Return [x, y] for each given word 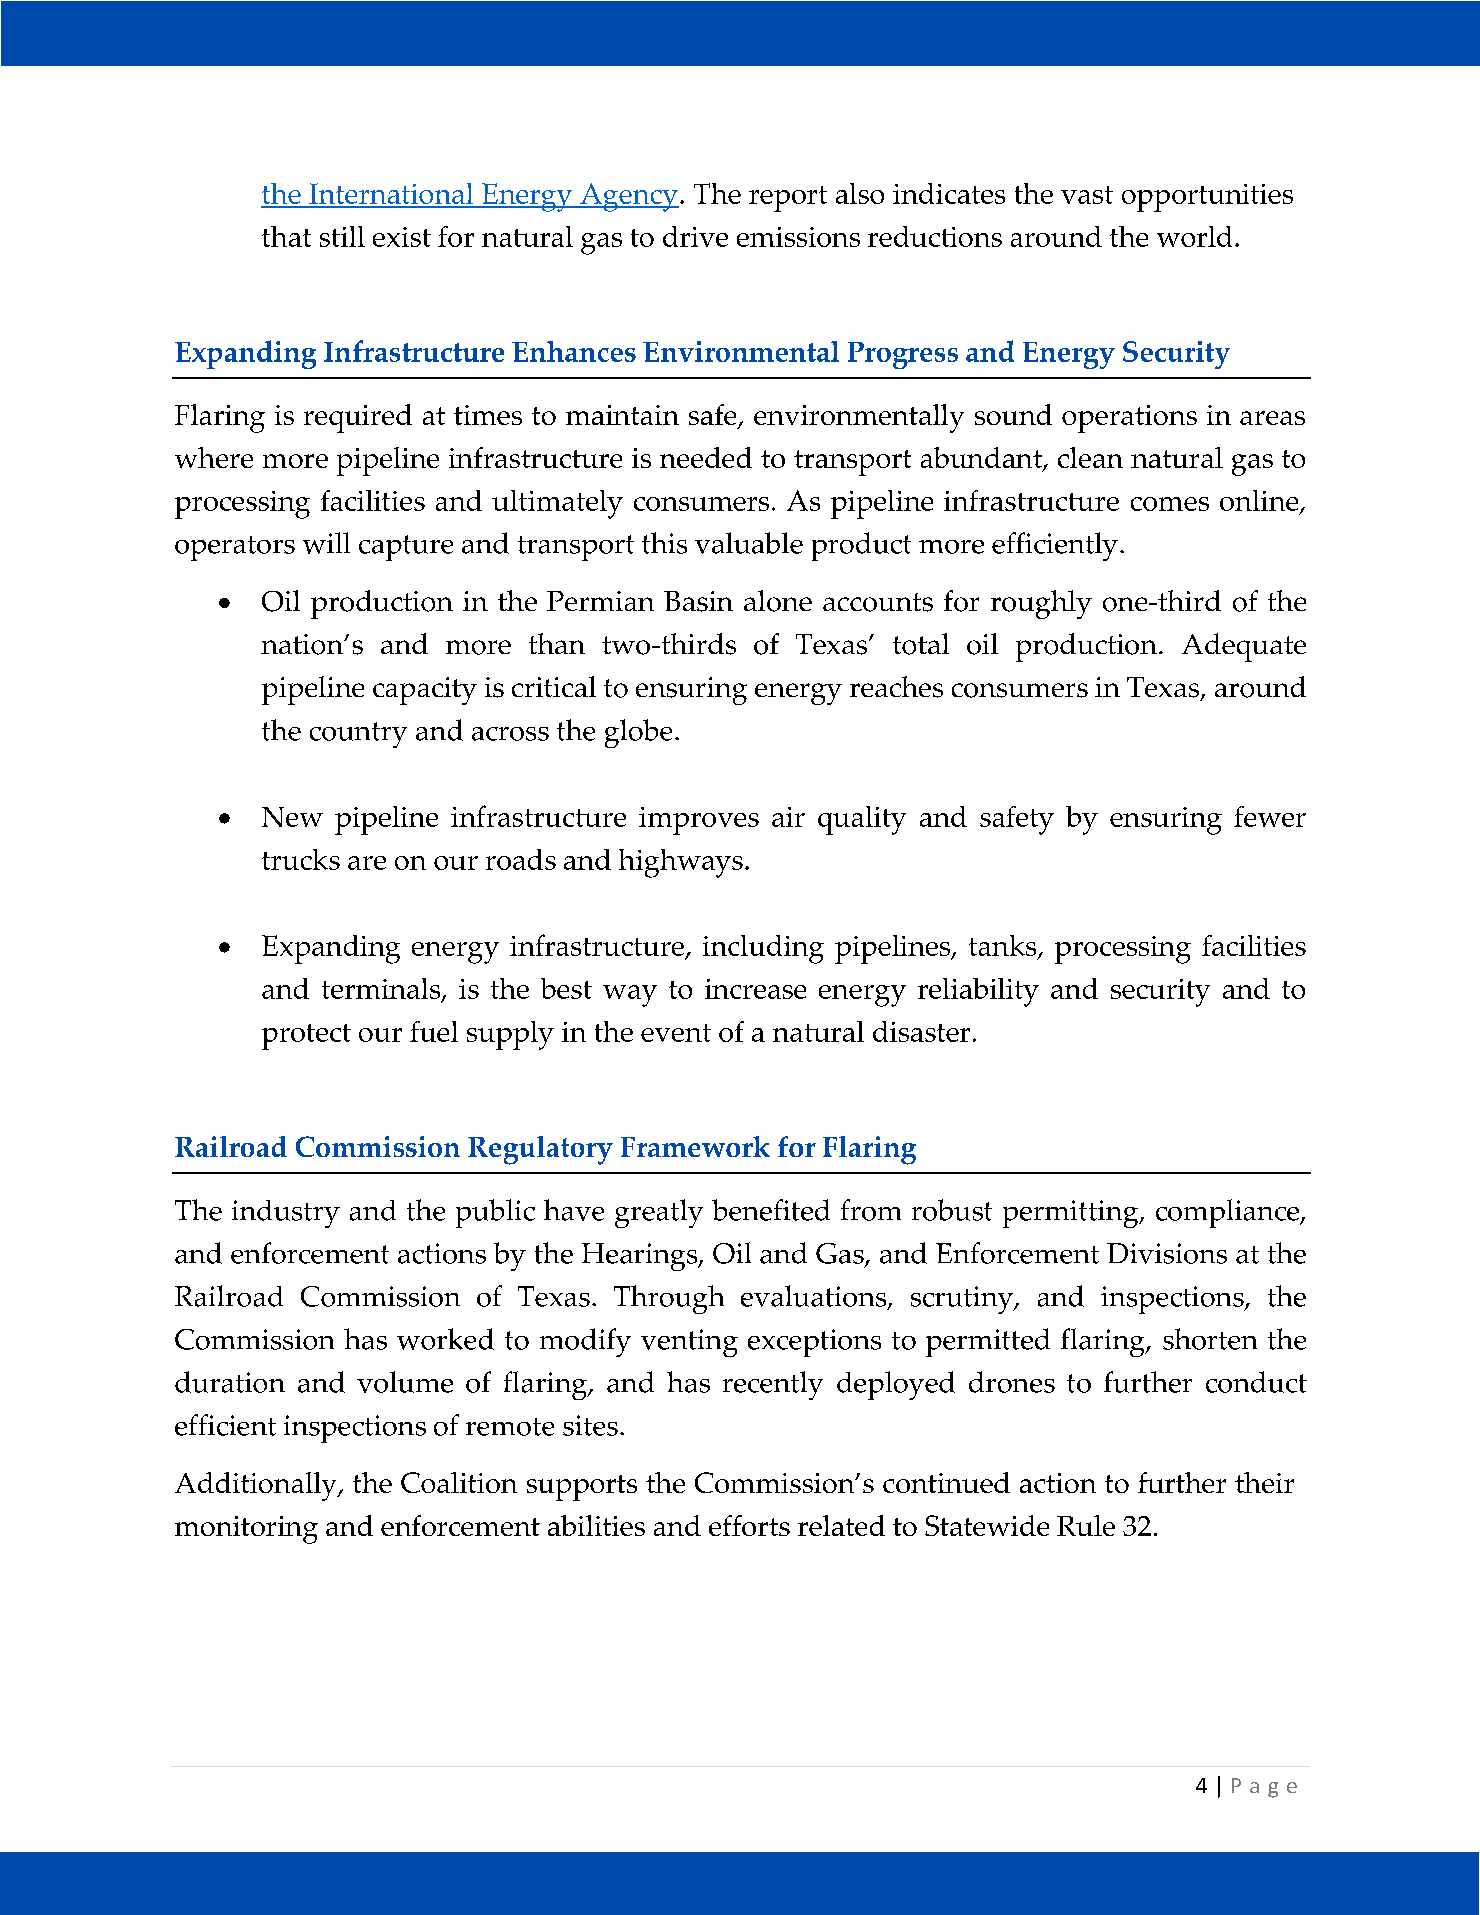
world [1194, 236]
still [342, 236]
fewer [1270, 816]
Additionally [257, 1486]
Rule [1086, 1525]
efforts [749, 1525]
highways [681, 863]
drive [695, 236]
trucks [301, 859]
